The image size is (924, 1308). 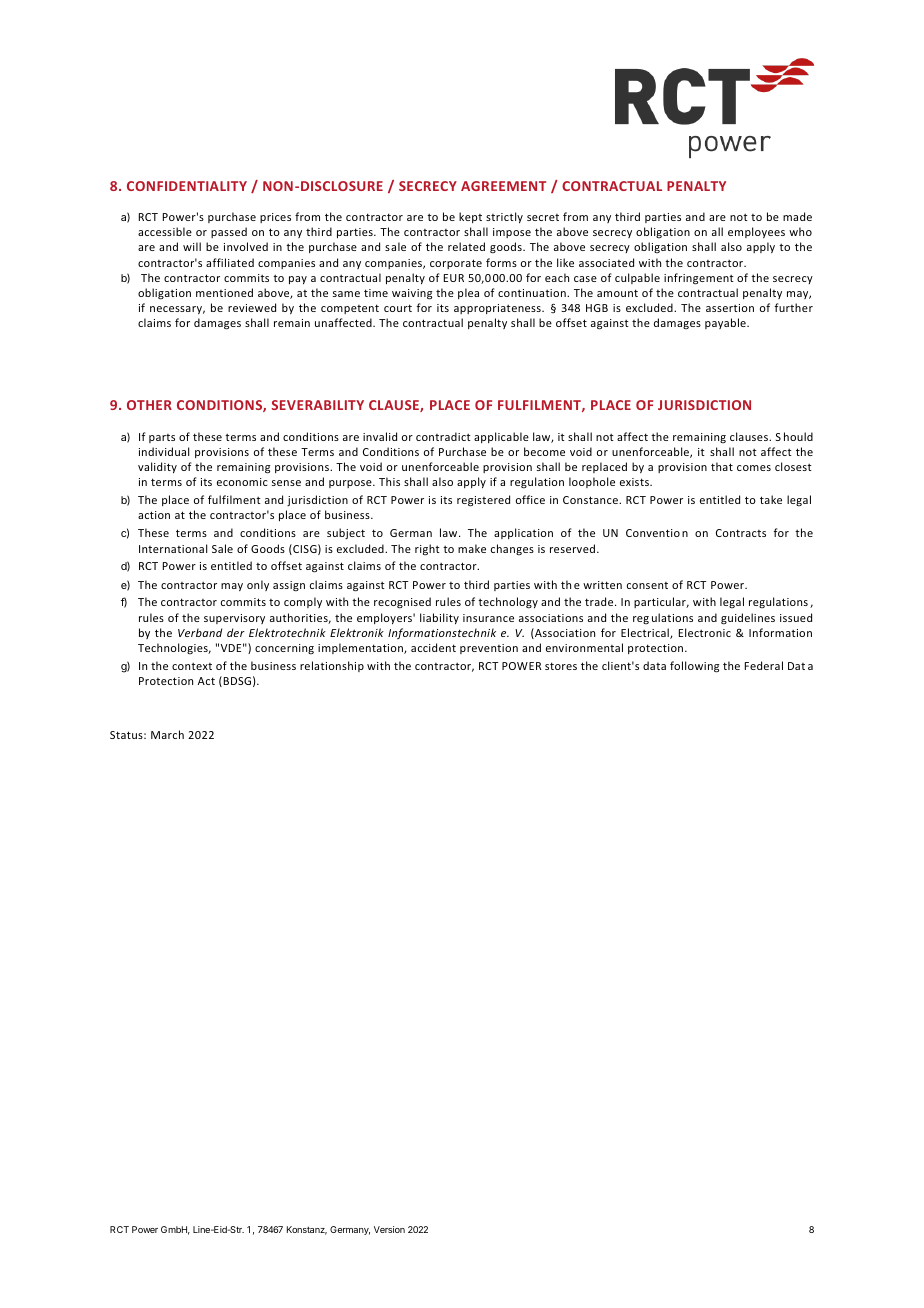 I want to click on kept, so click(x=470, y=217).
